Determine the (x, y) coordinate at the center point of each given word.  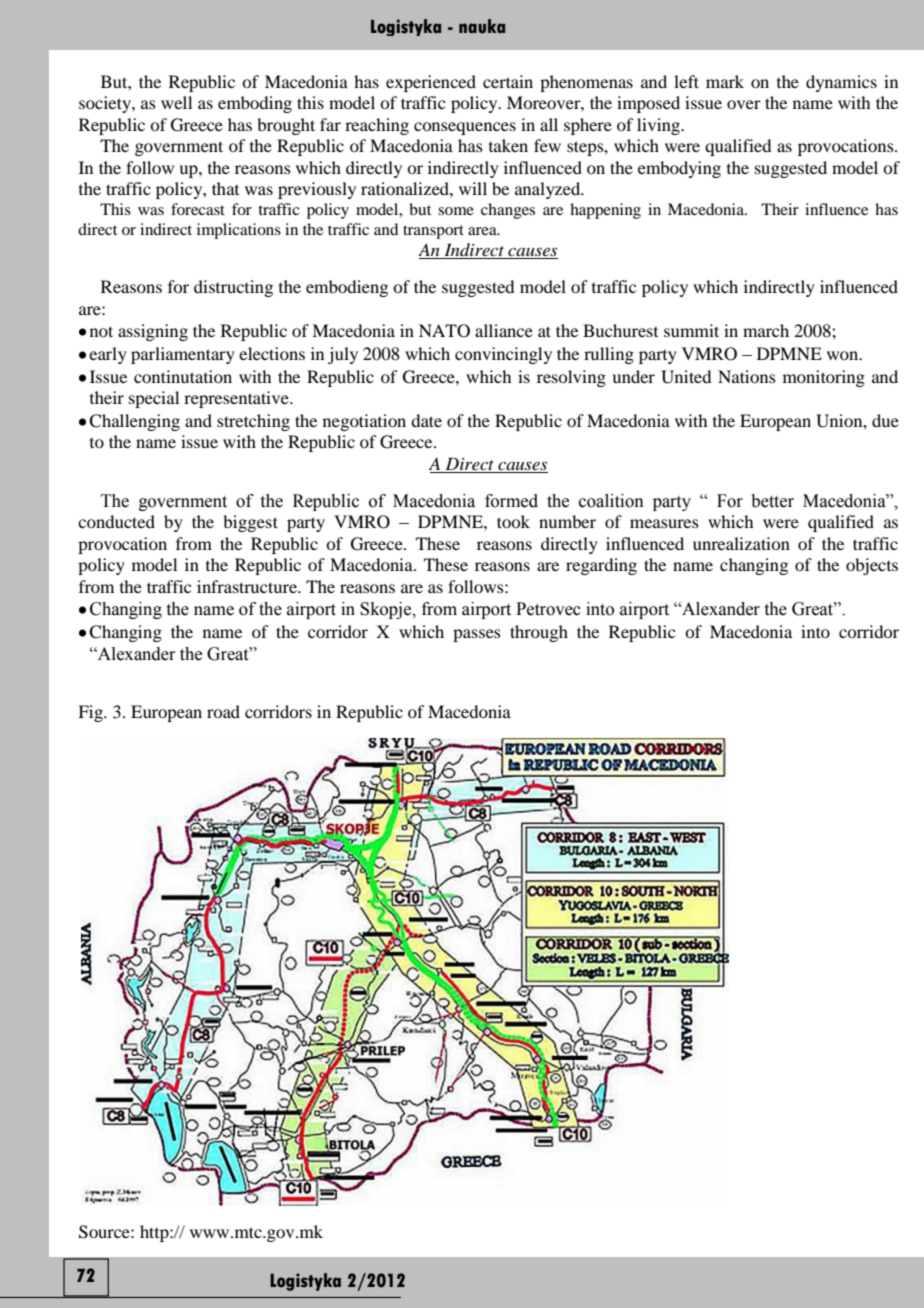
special (154, 399)
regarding (601, 566)
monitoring (824, 378)
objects (872, 566)
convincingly (503, 355)
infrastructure (248, 586)
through (539, 633)
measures (664, 523)
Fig (91, 713)
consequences (465, 128)
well (176, 102)
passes (477, 635)
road (223, 711)
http (155, 1233)
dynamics (841, 83)
